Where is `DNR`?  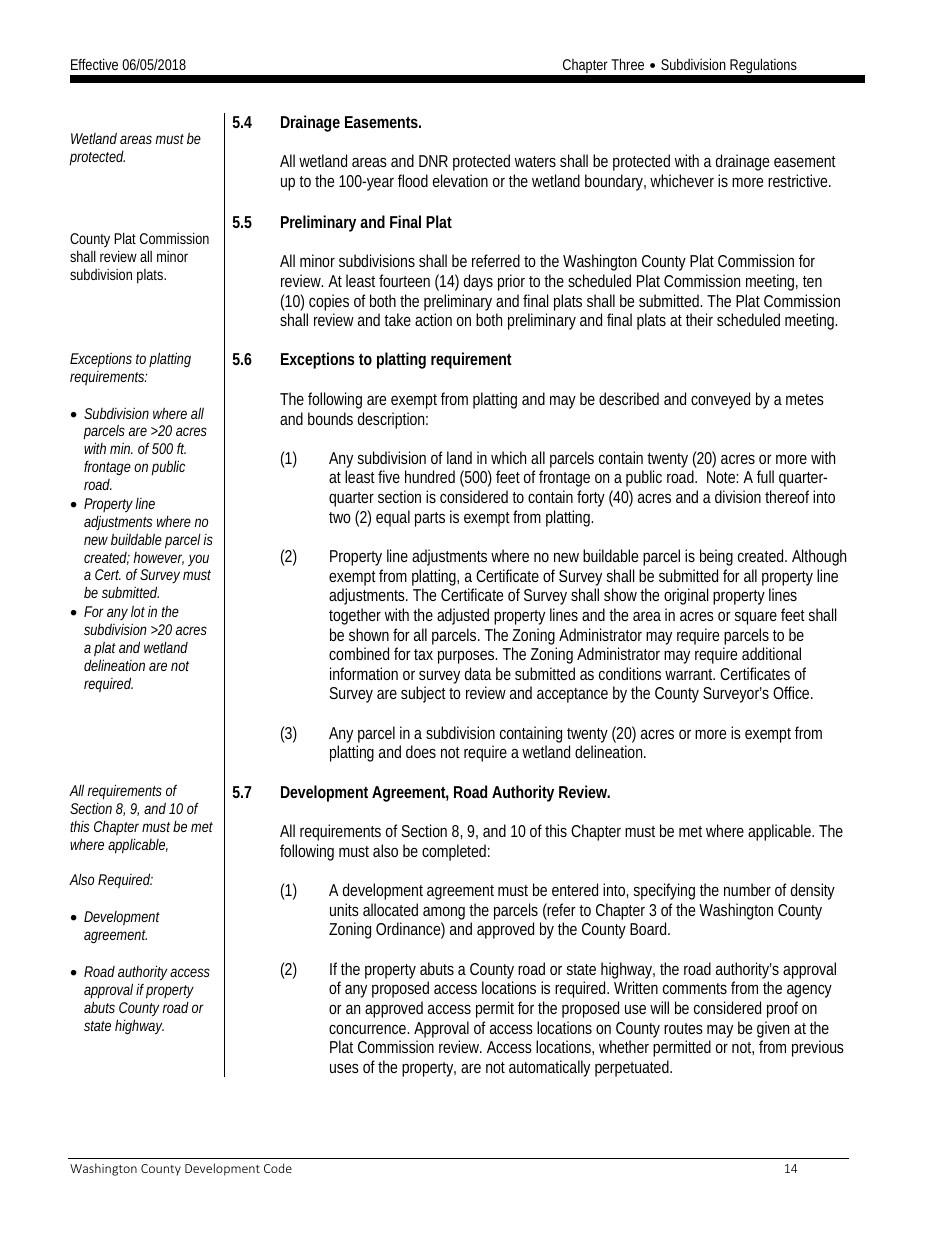 DNR is located at coordinates (433, 161).
